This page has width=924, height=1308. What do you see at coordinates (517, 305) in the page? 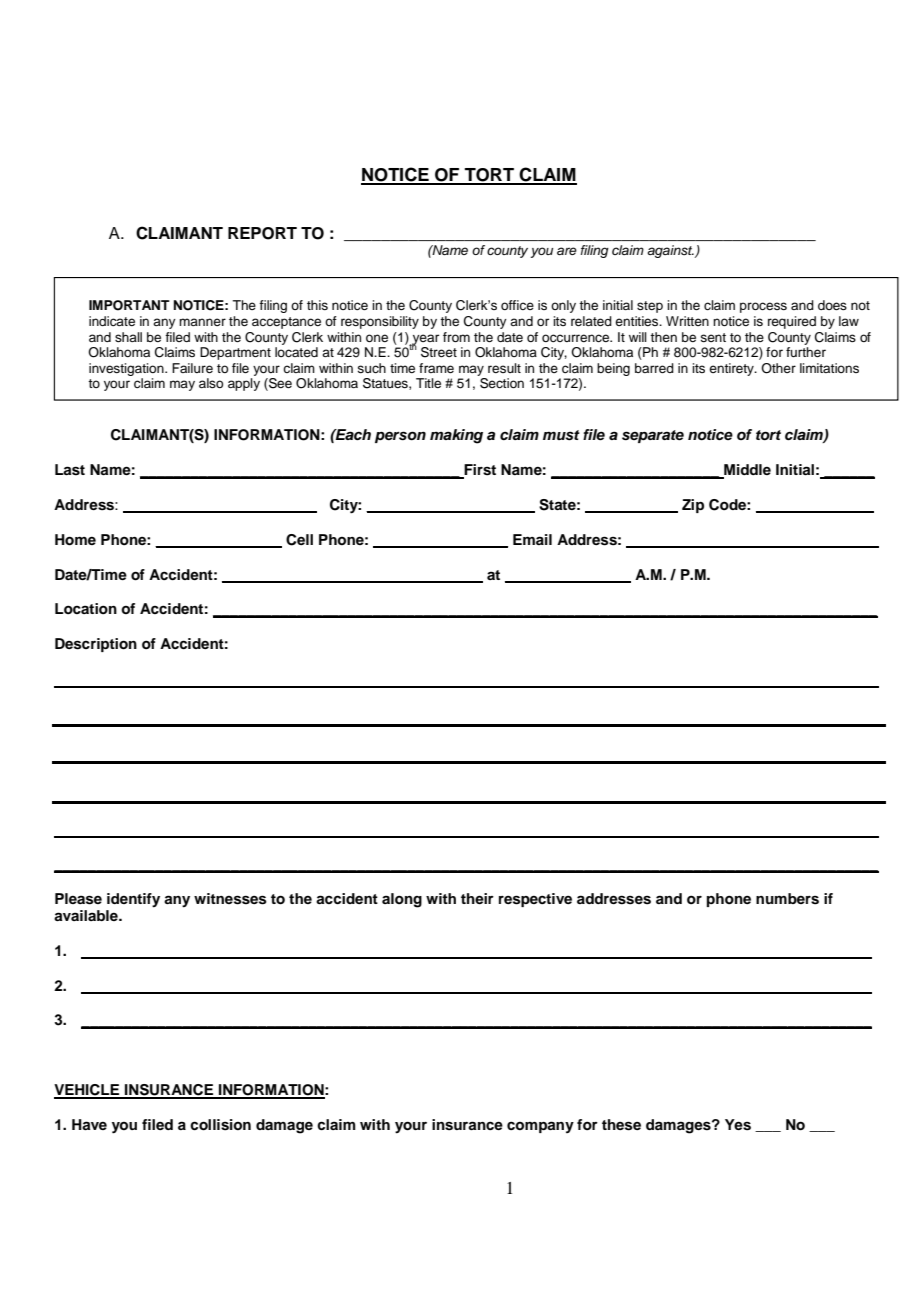
I see `office` at bounding box center [517, 305].
